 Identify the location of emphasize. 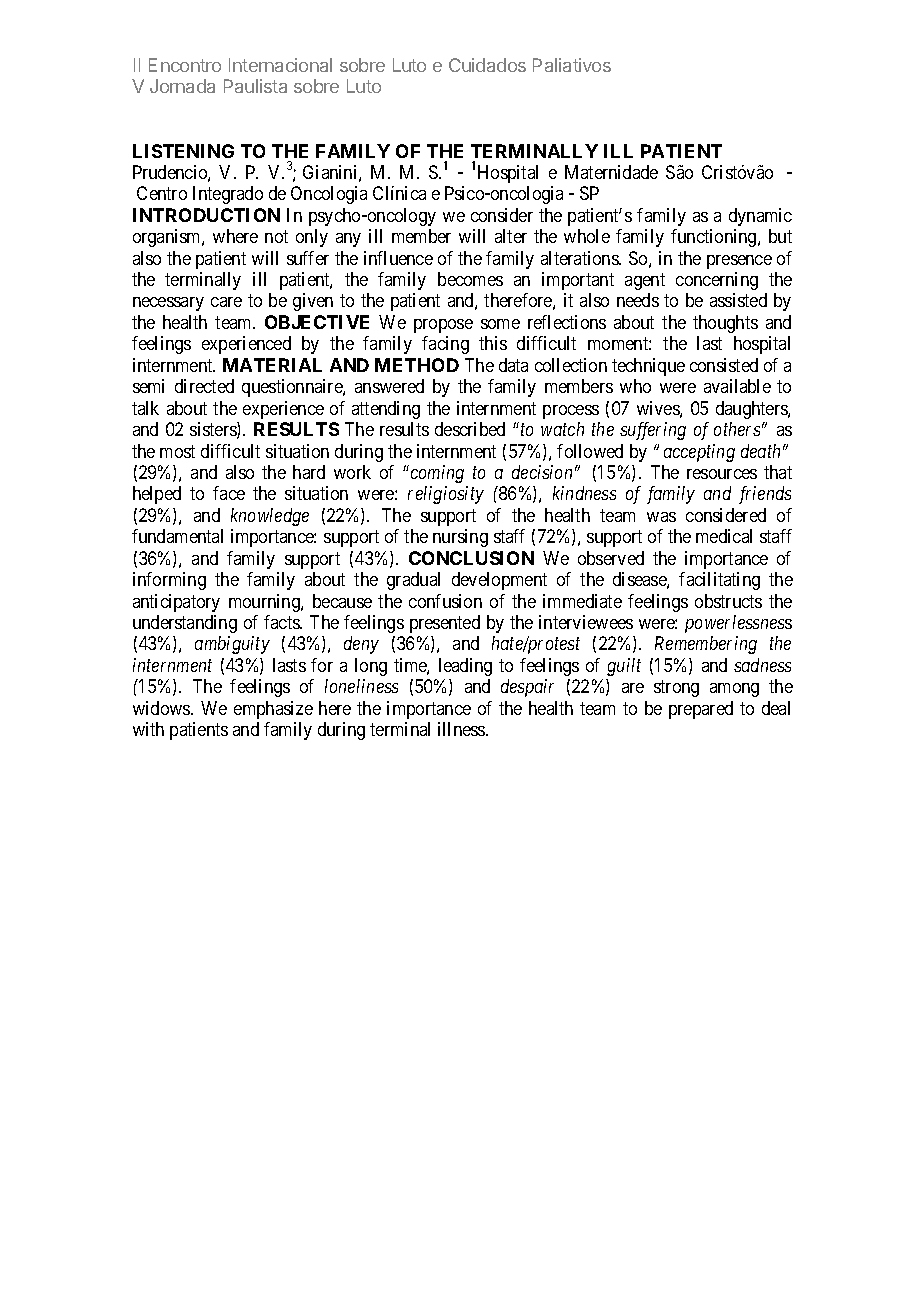
(273, 710).
